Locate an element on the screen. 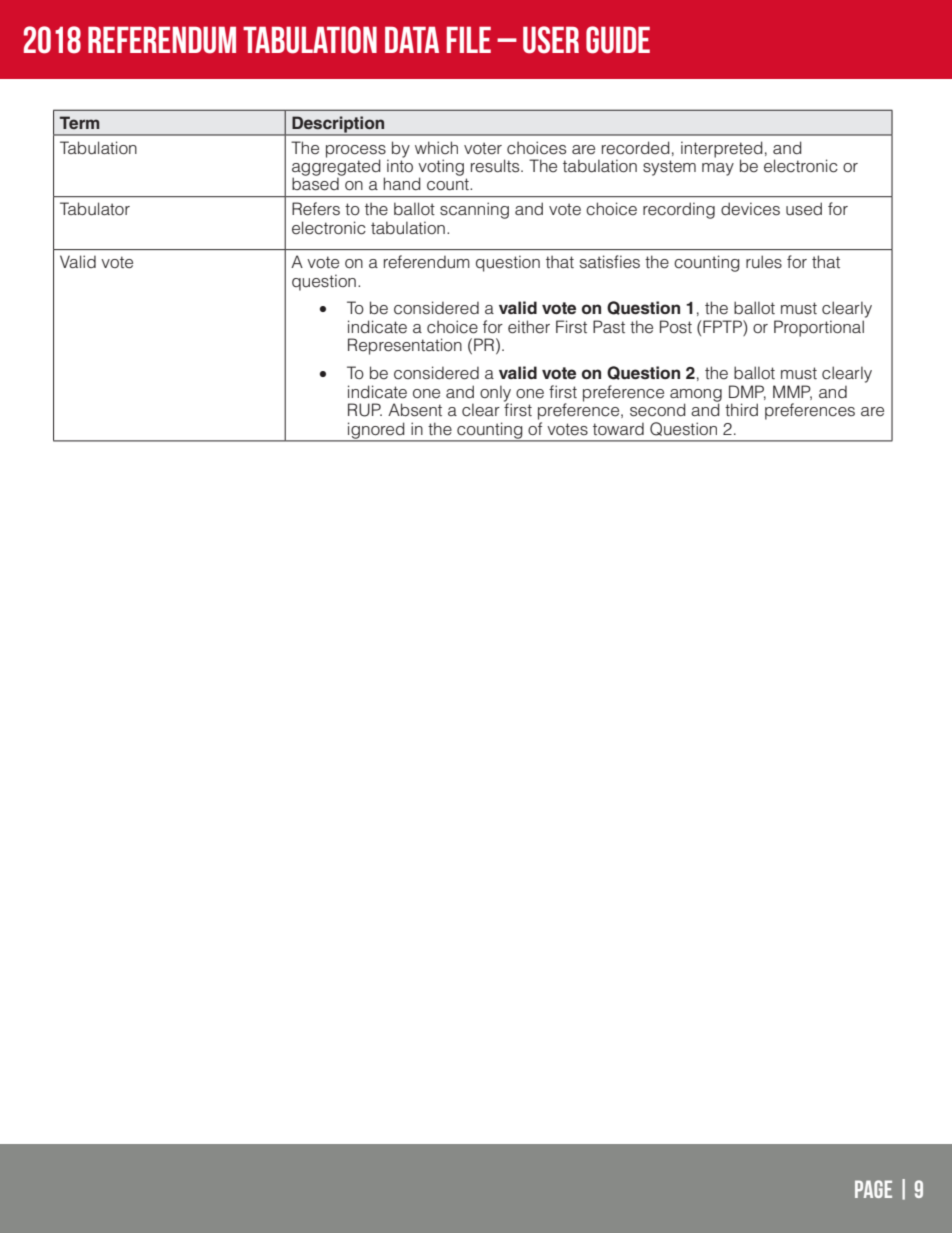 The height and width of the screenshot is (1233, 952). only is located at coordinates (496, 394).
